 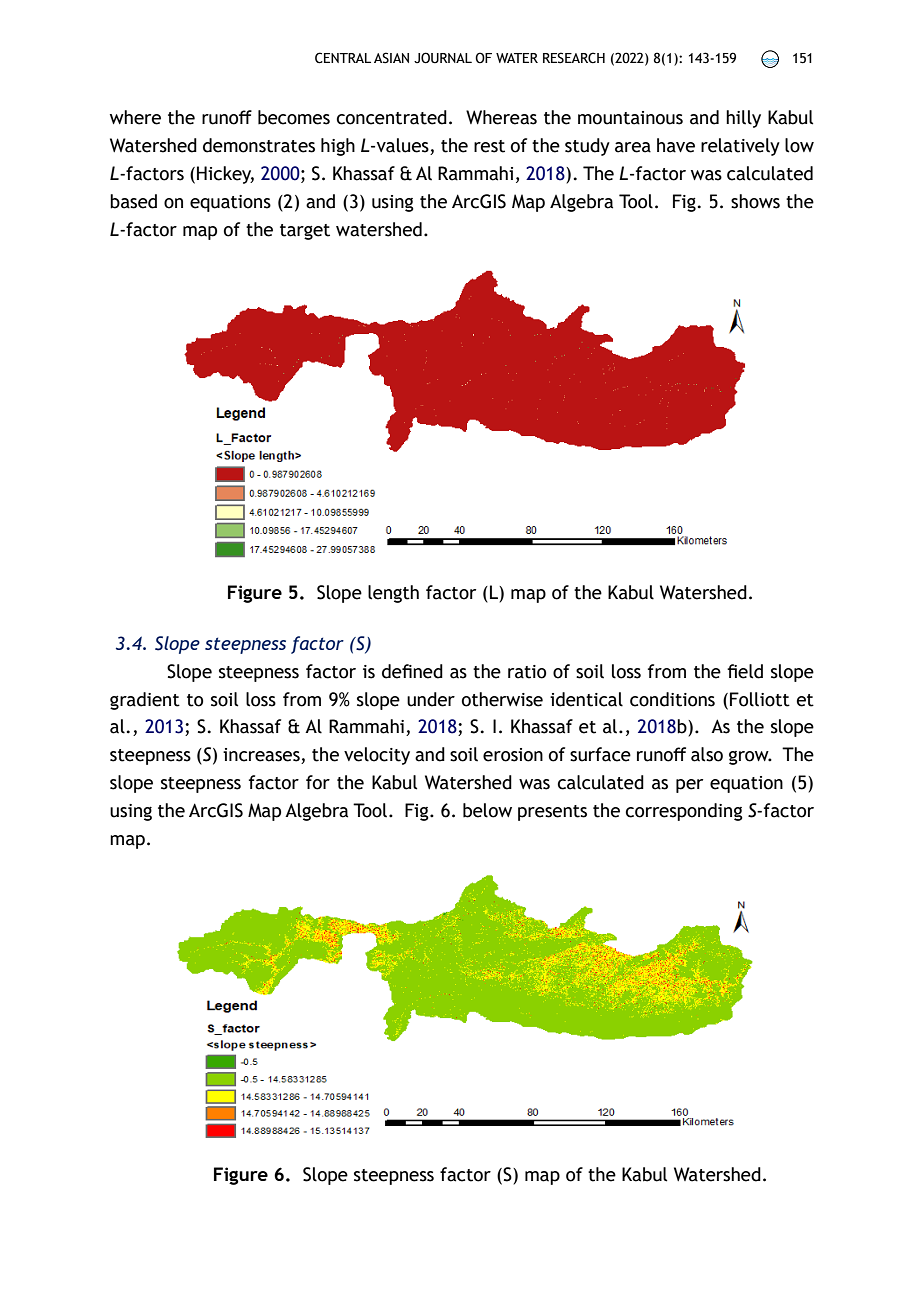 What do you see at coordinates (443, 58) in the document?
I see `JOURNAL` at bounding box center [443, 58].
